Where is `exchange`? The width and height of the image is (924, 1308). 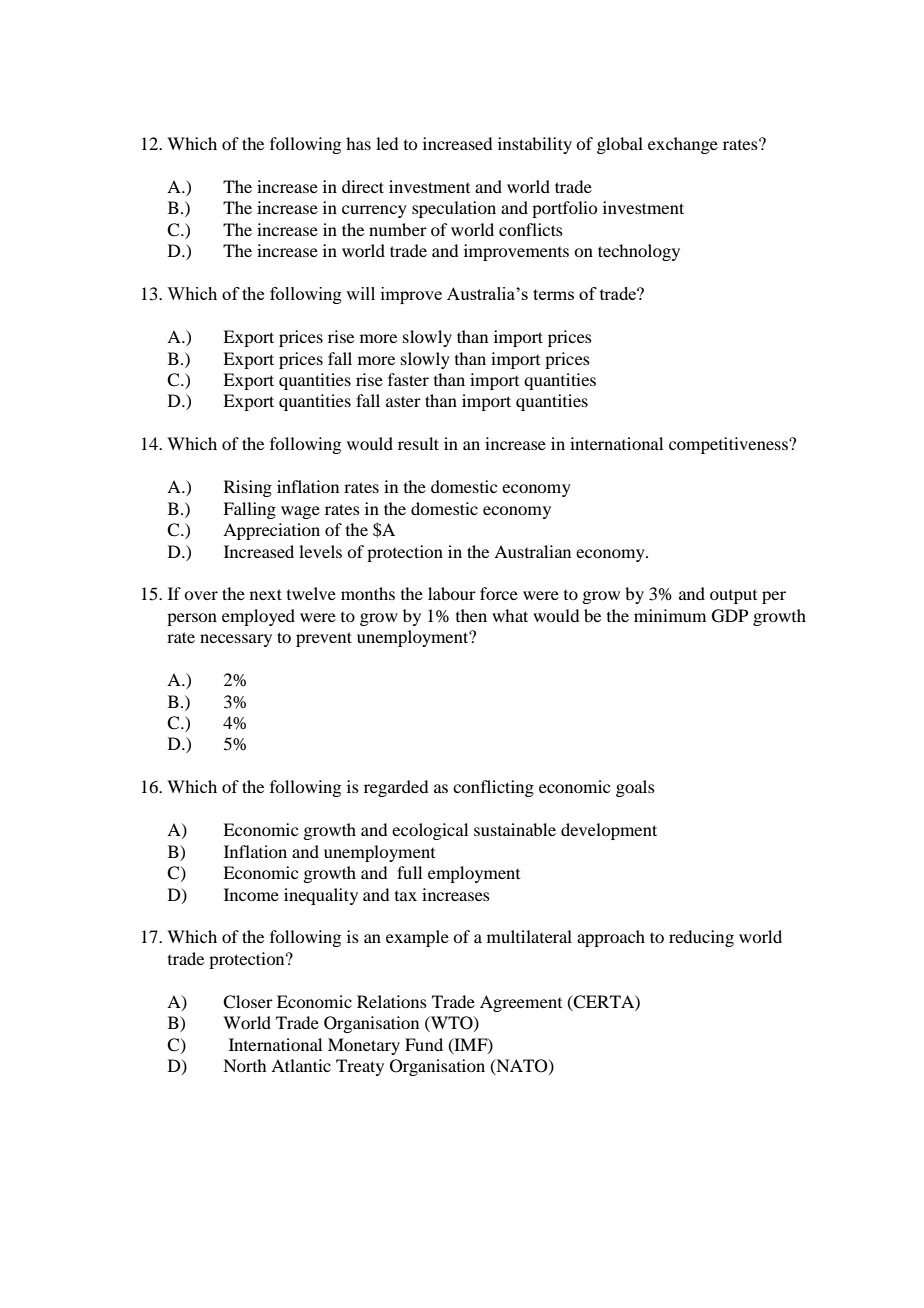 exchange is located at coordinates (683, 145).
